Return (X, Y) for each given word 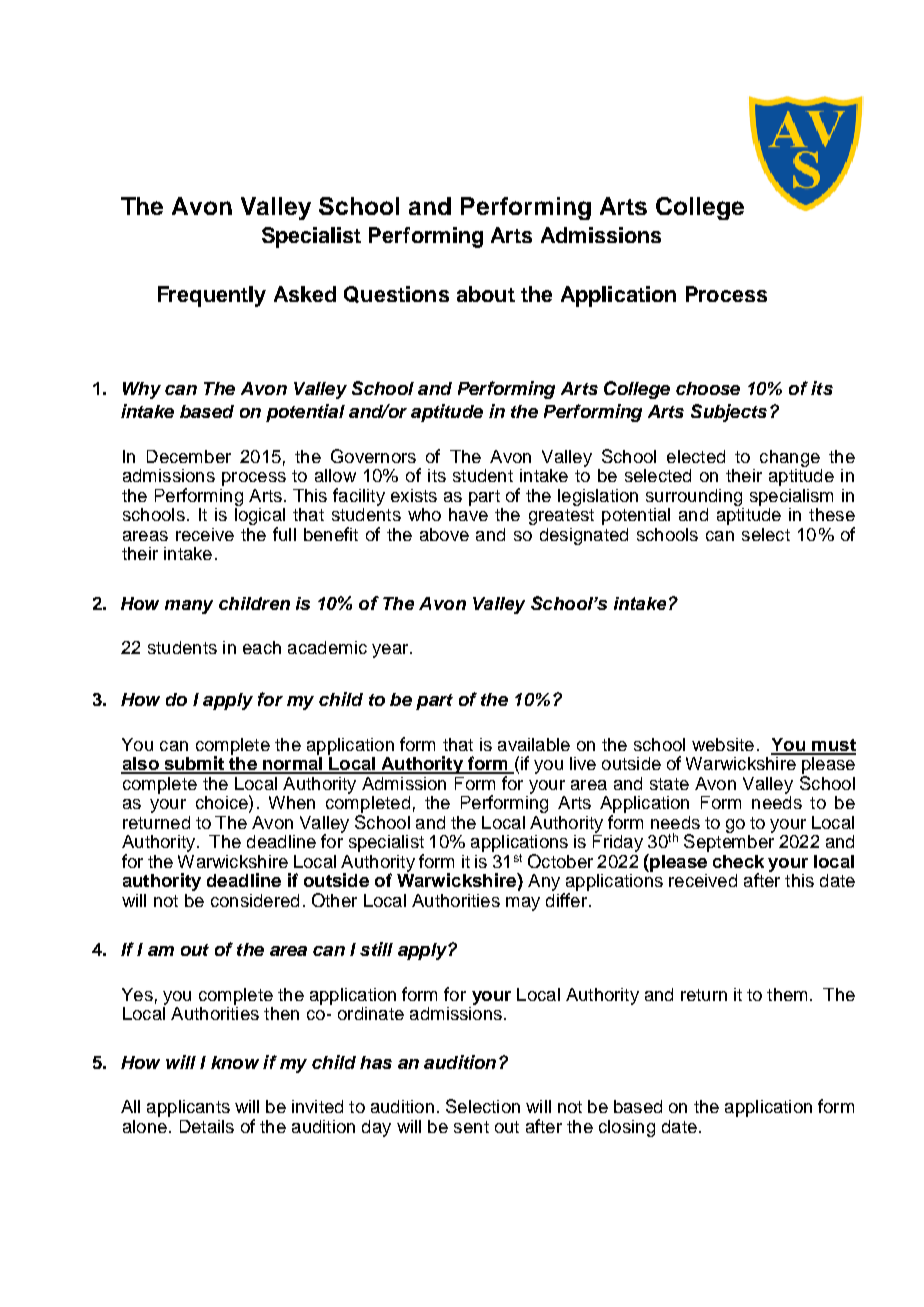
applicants (188, 1108)
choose (708, 388)
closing (627, 1128)
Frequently (212, 296)
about (486, 294)
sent (471, 1127)
